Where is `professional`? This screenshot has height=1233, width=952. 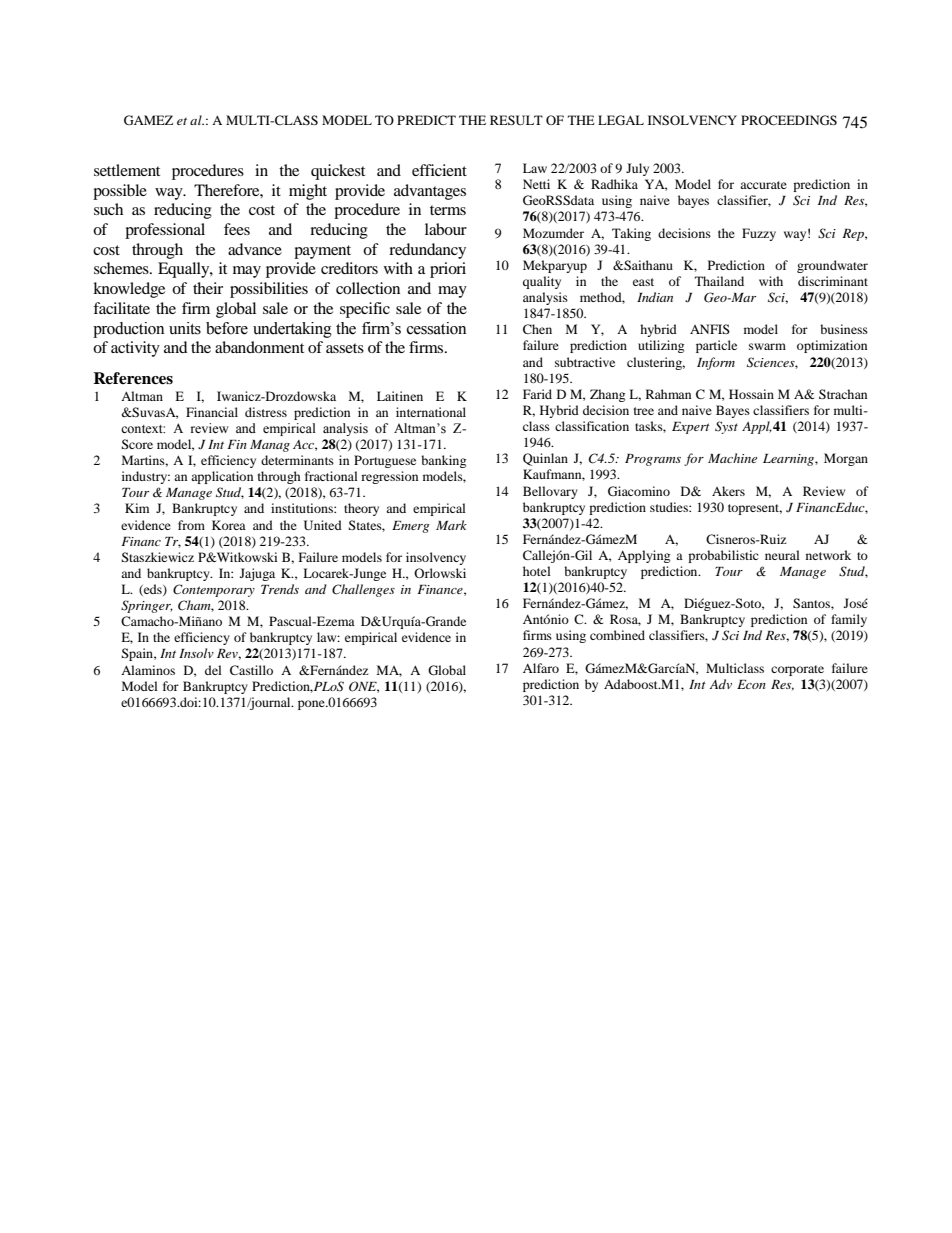 professional is located at coordinates (165, 231).
